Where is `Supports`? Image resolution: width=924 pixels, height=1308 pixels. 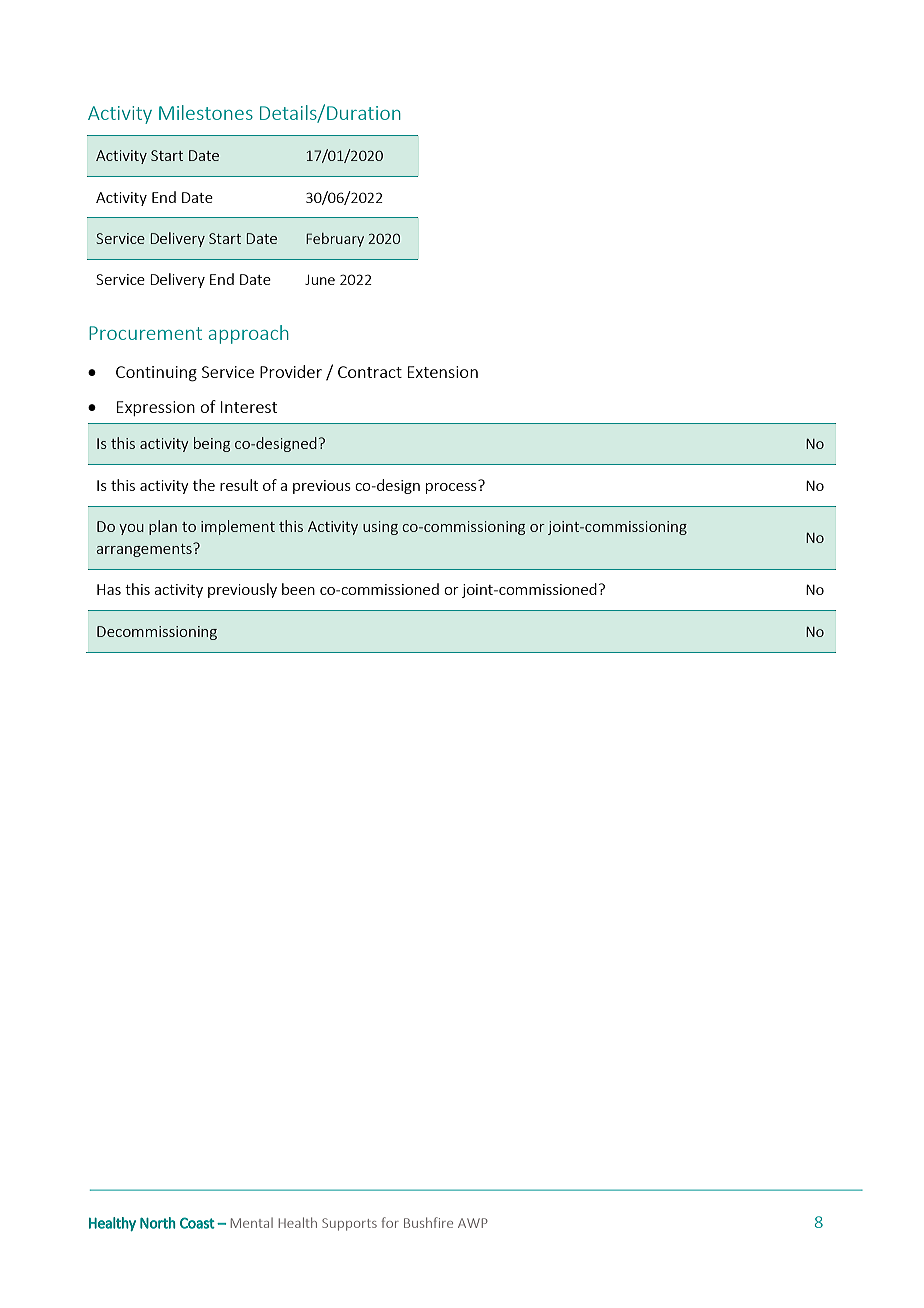
Supports is located at coordinates (349, 1224).
